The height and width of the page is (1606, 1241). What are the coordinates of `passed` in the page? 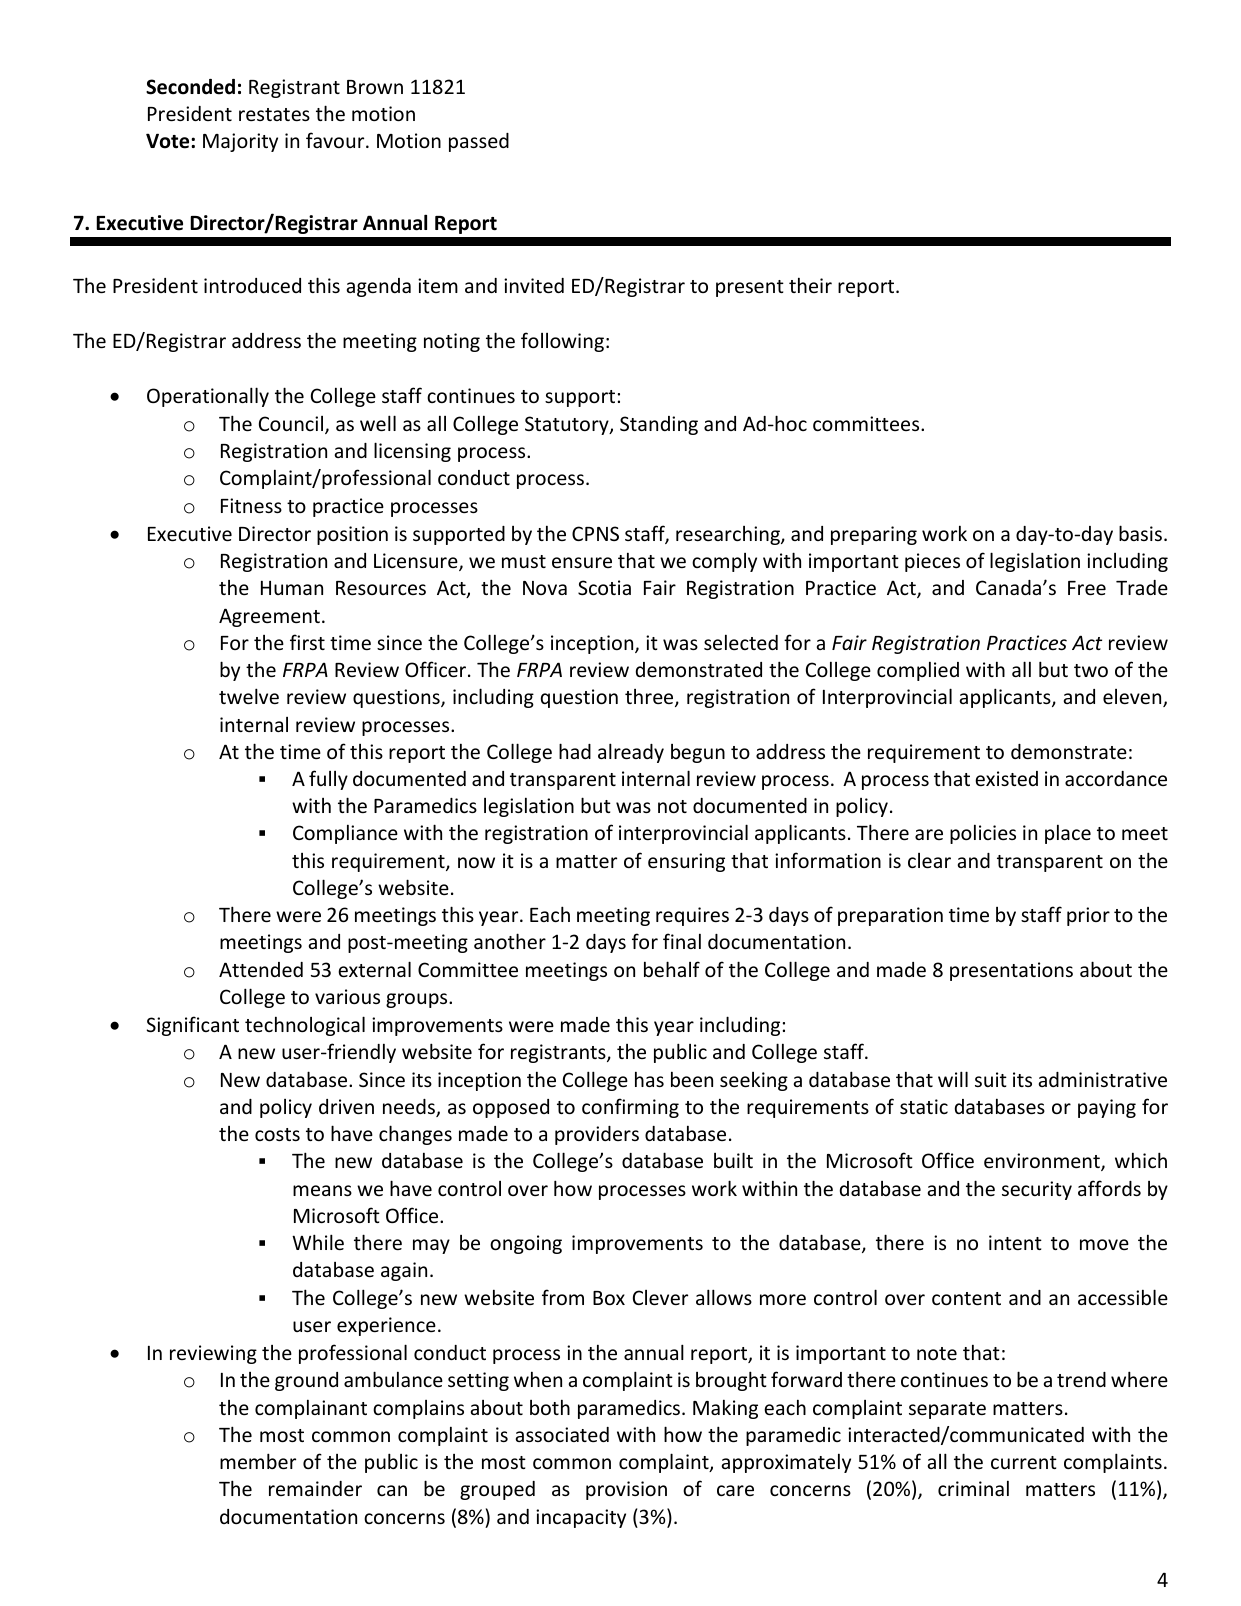 It's located at (479, 142).
